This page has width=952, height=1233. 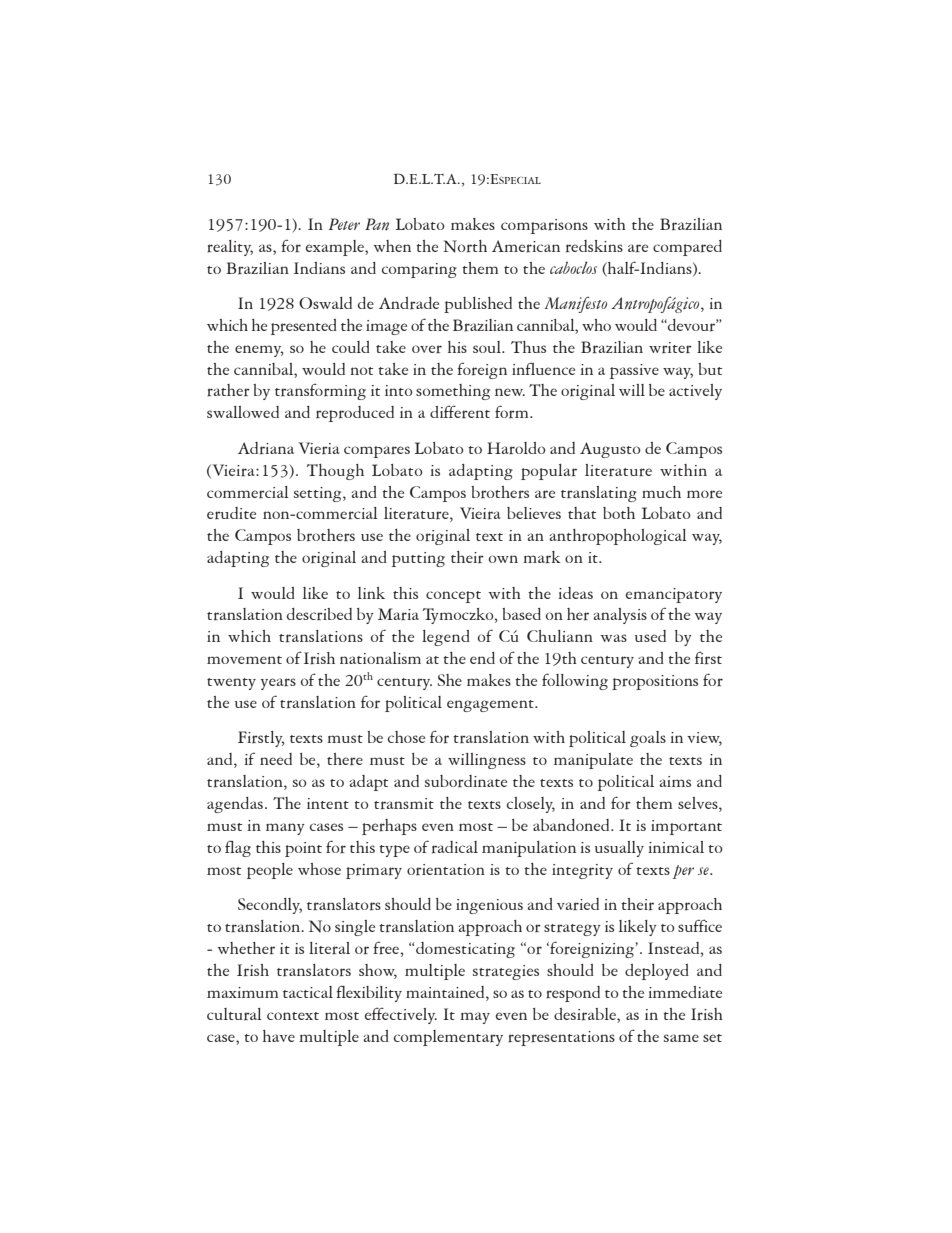 I want to click on passive, so click(x=634, y=371).
